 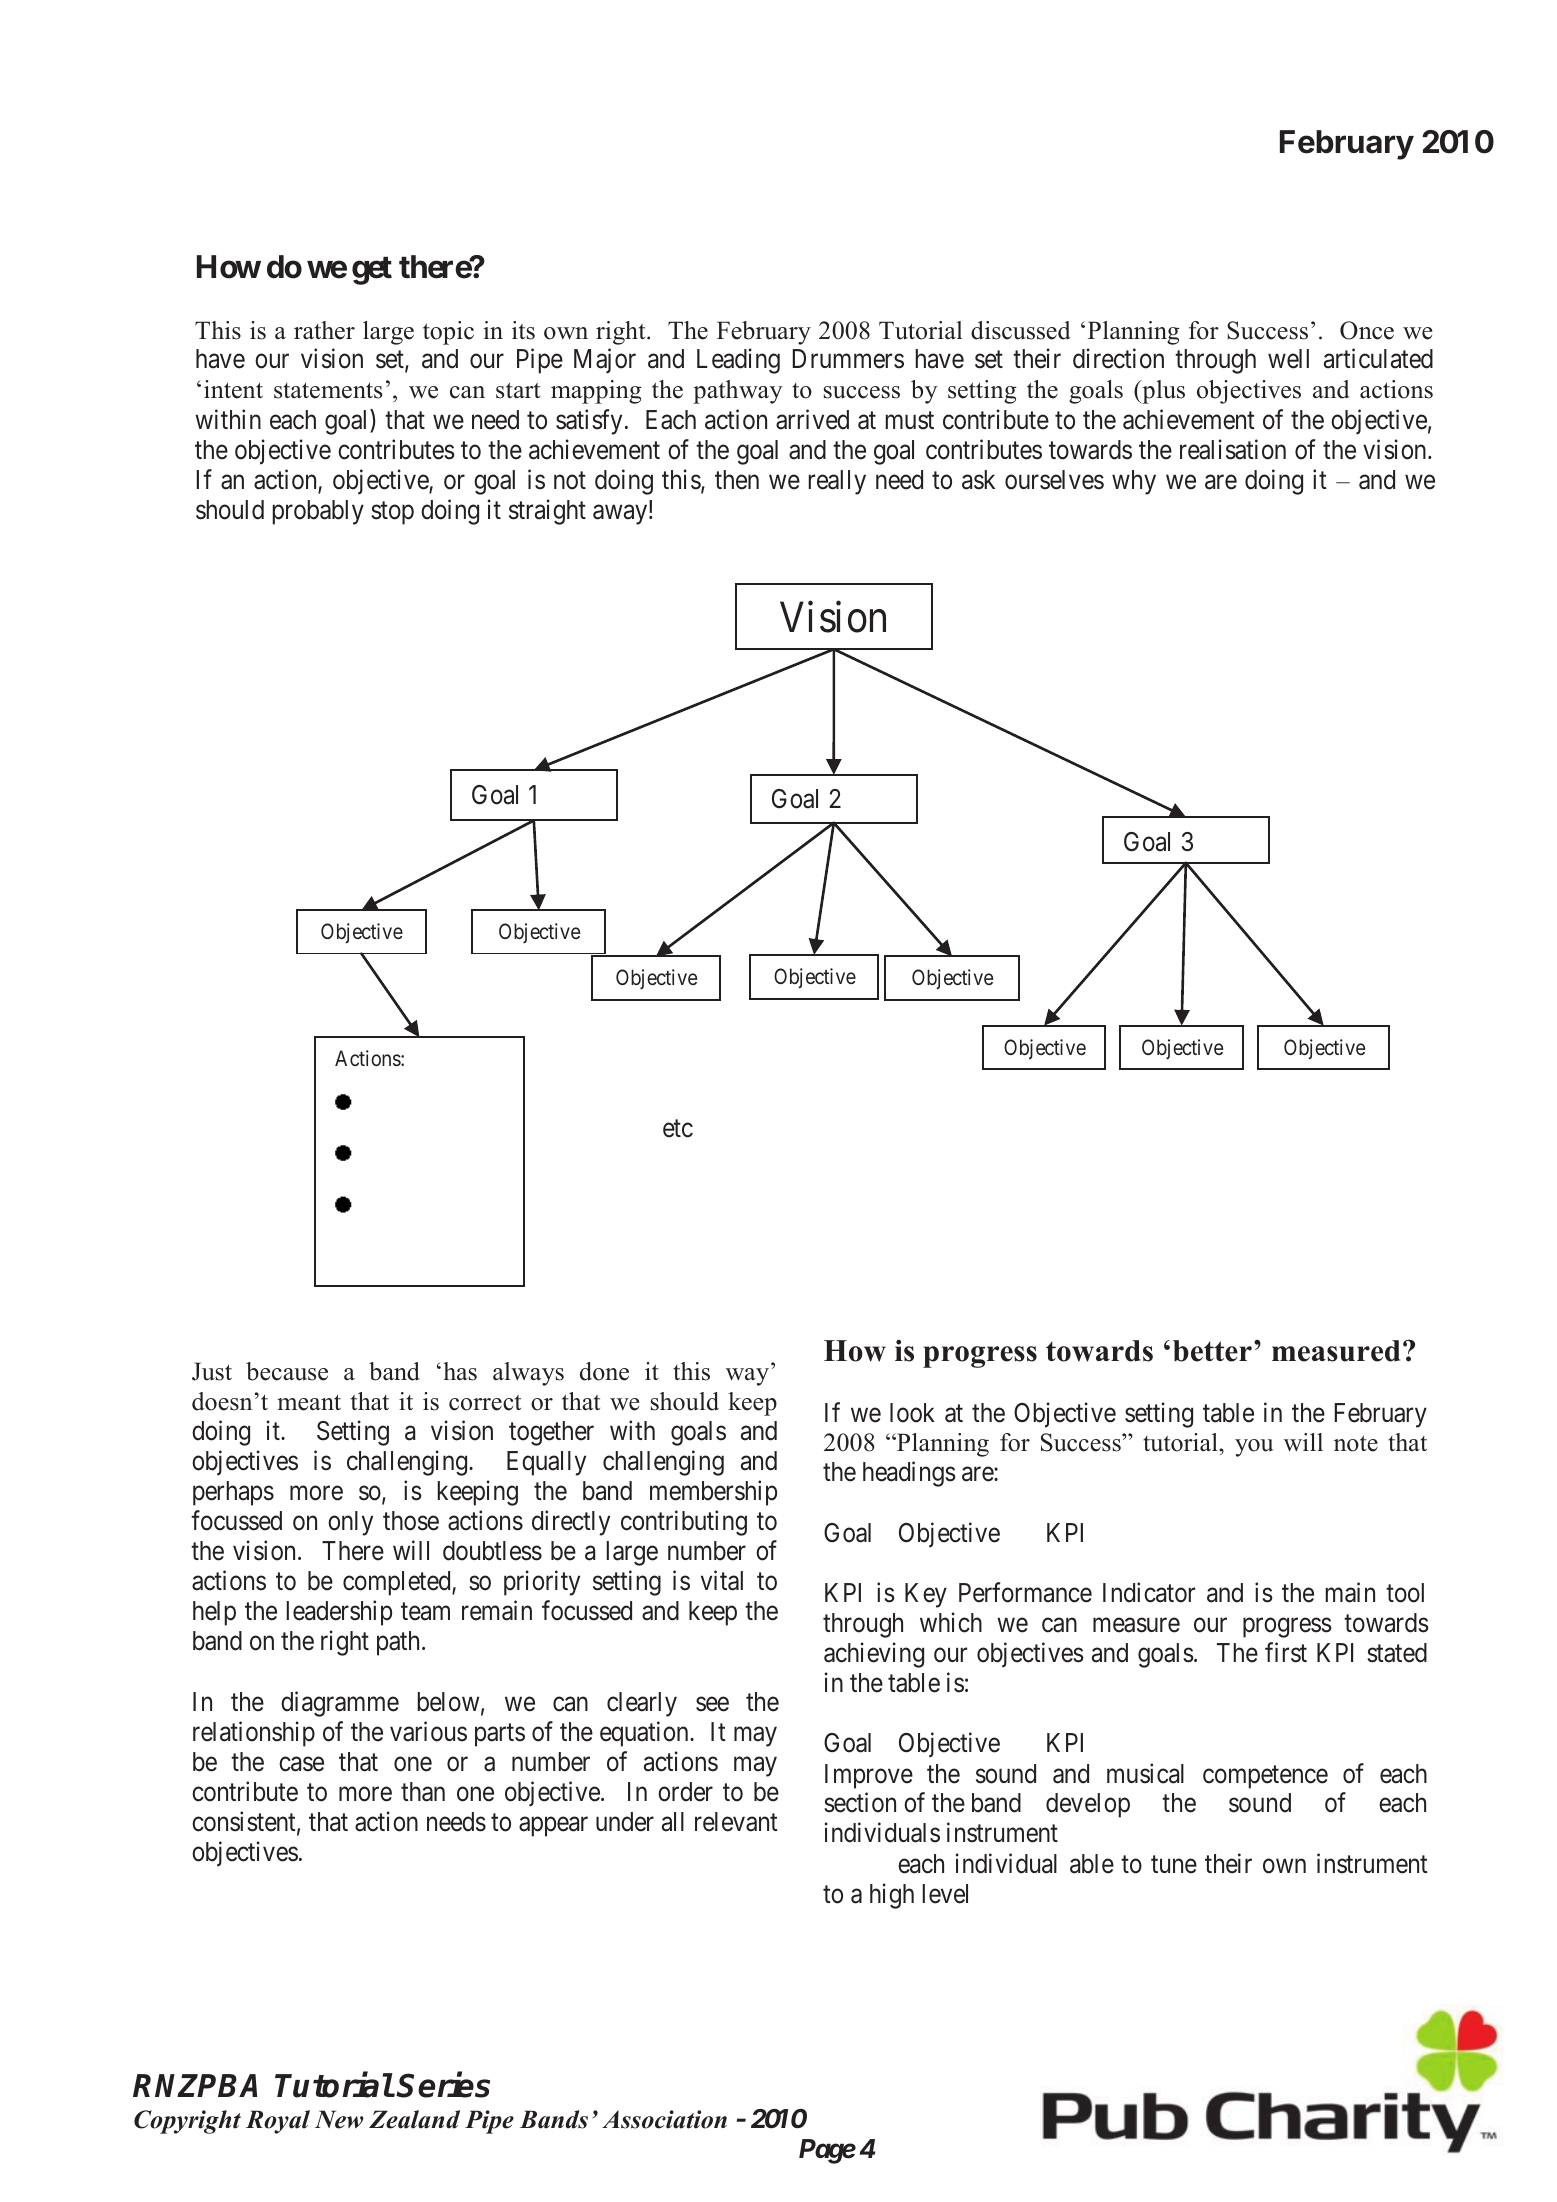 I want to click on Association, so click(x=664, y=2119).
